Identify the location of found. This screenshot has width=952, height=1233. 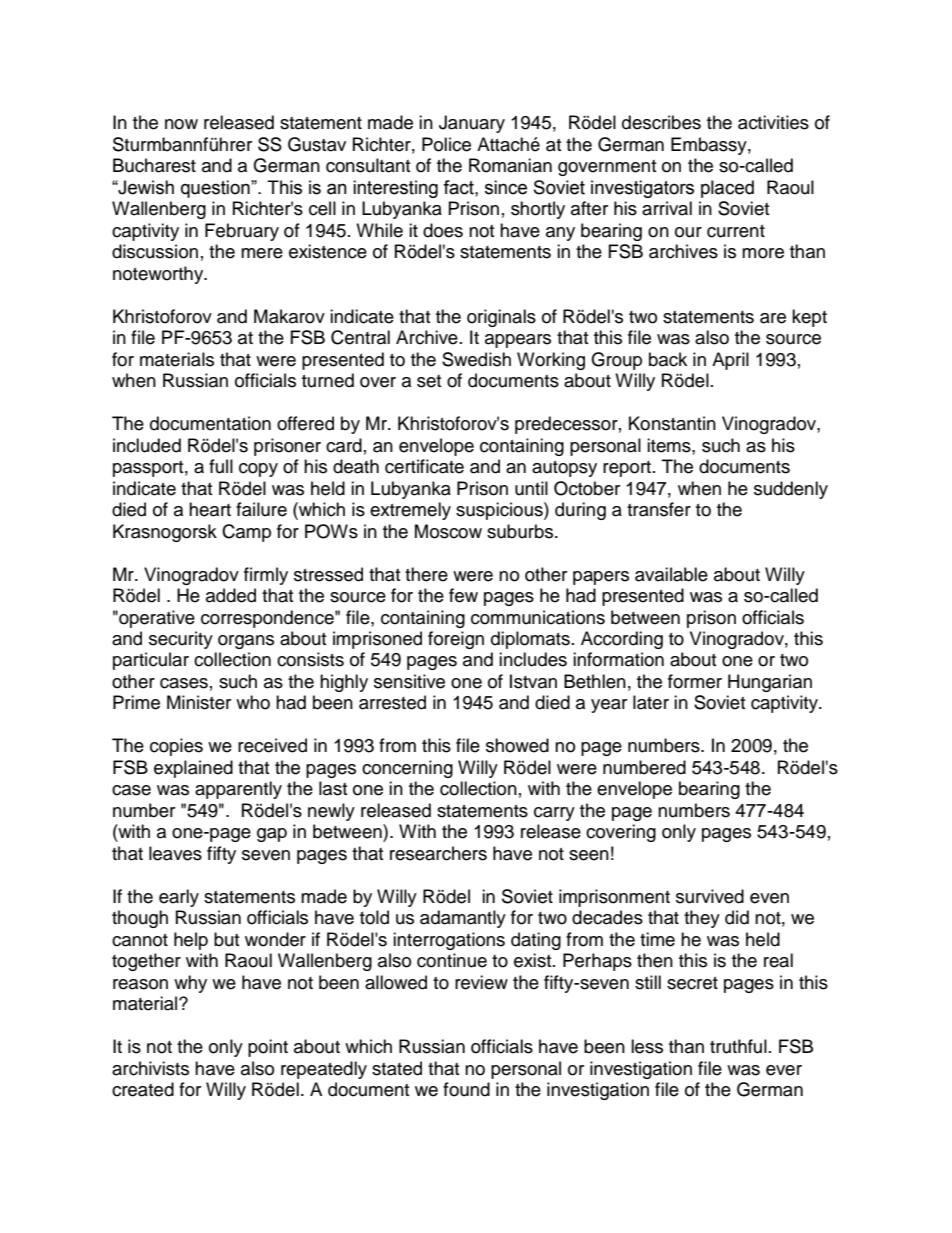
(466, 1089).
